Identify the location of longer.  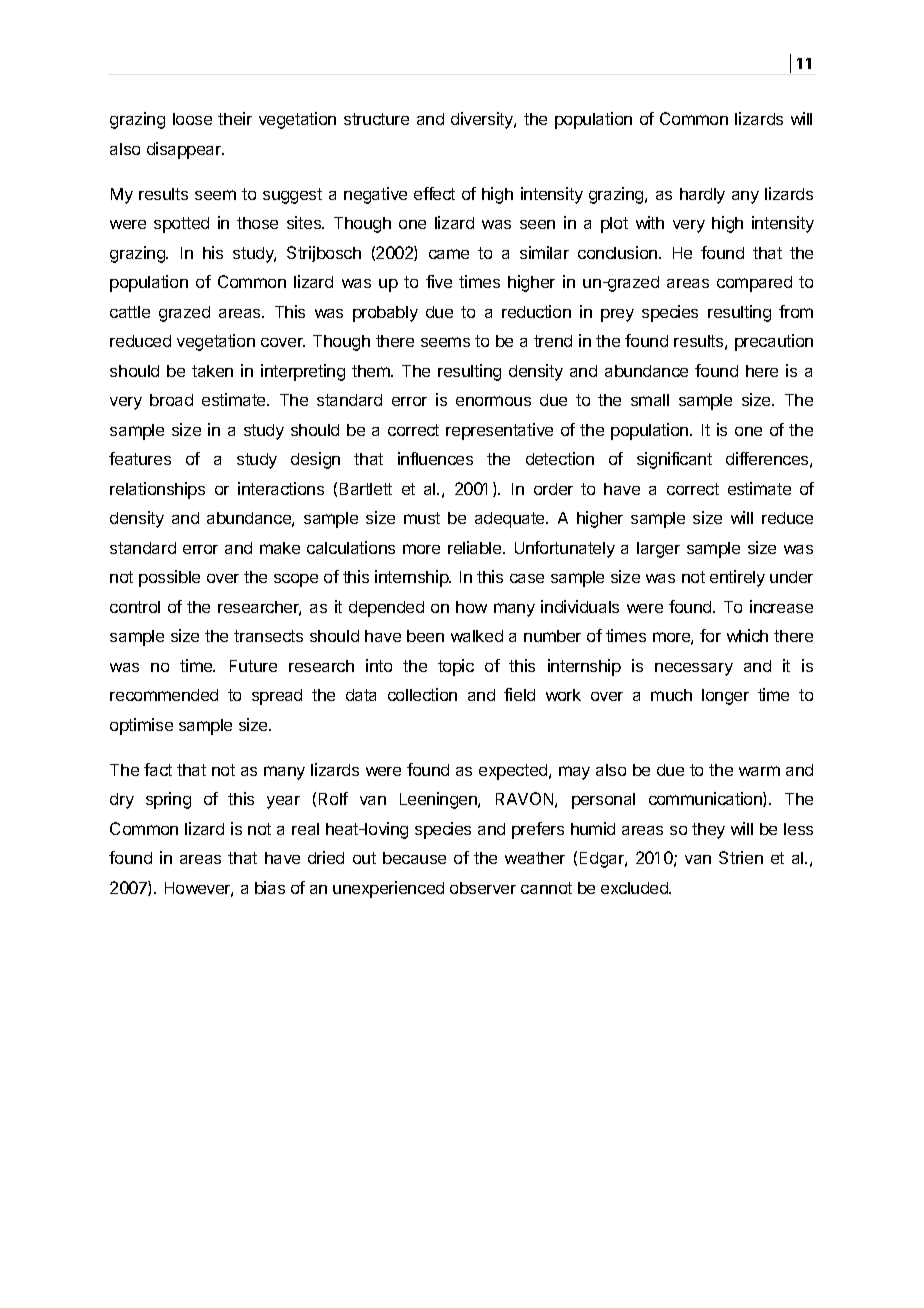
(725, 697).
